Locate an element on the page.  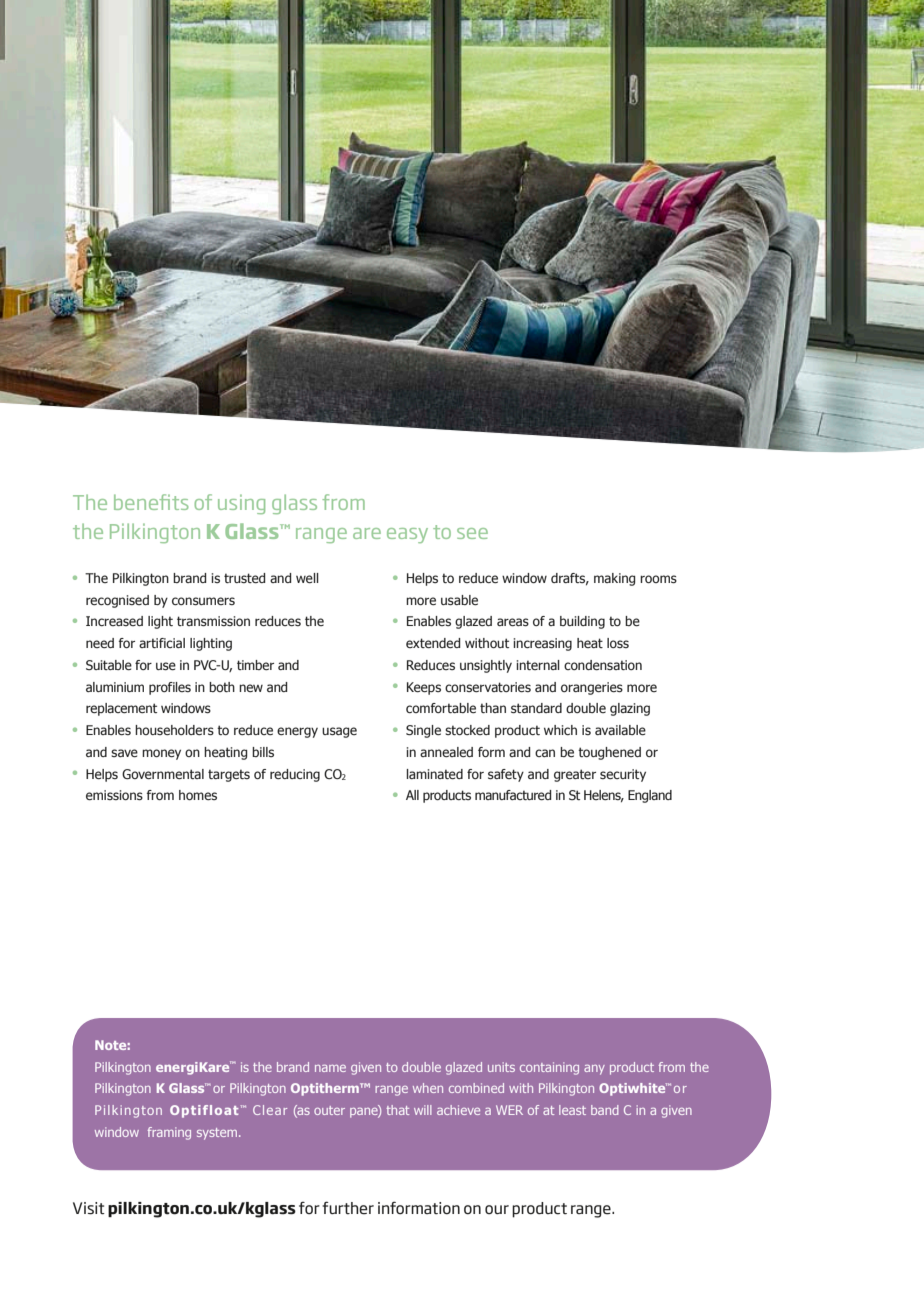
homes is located at coordinates (198, 795).
